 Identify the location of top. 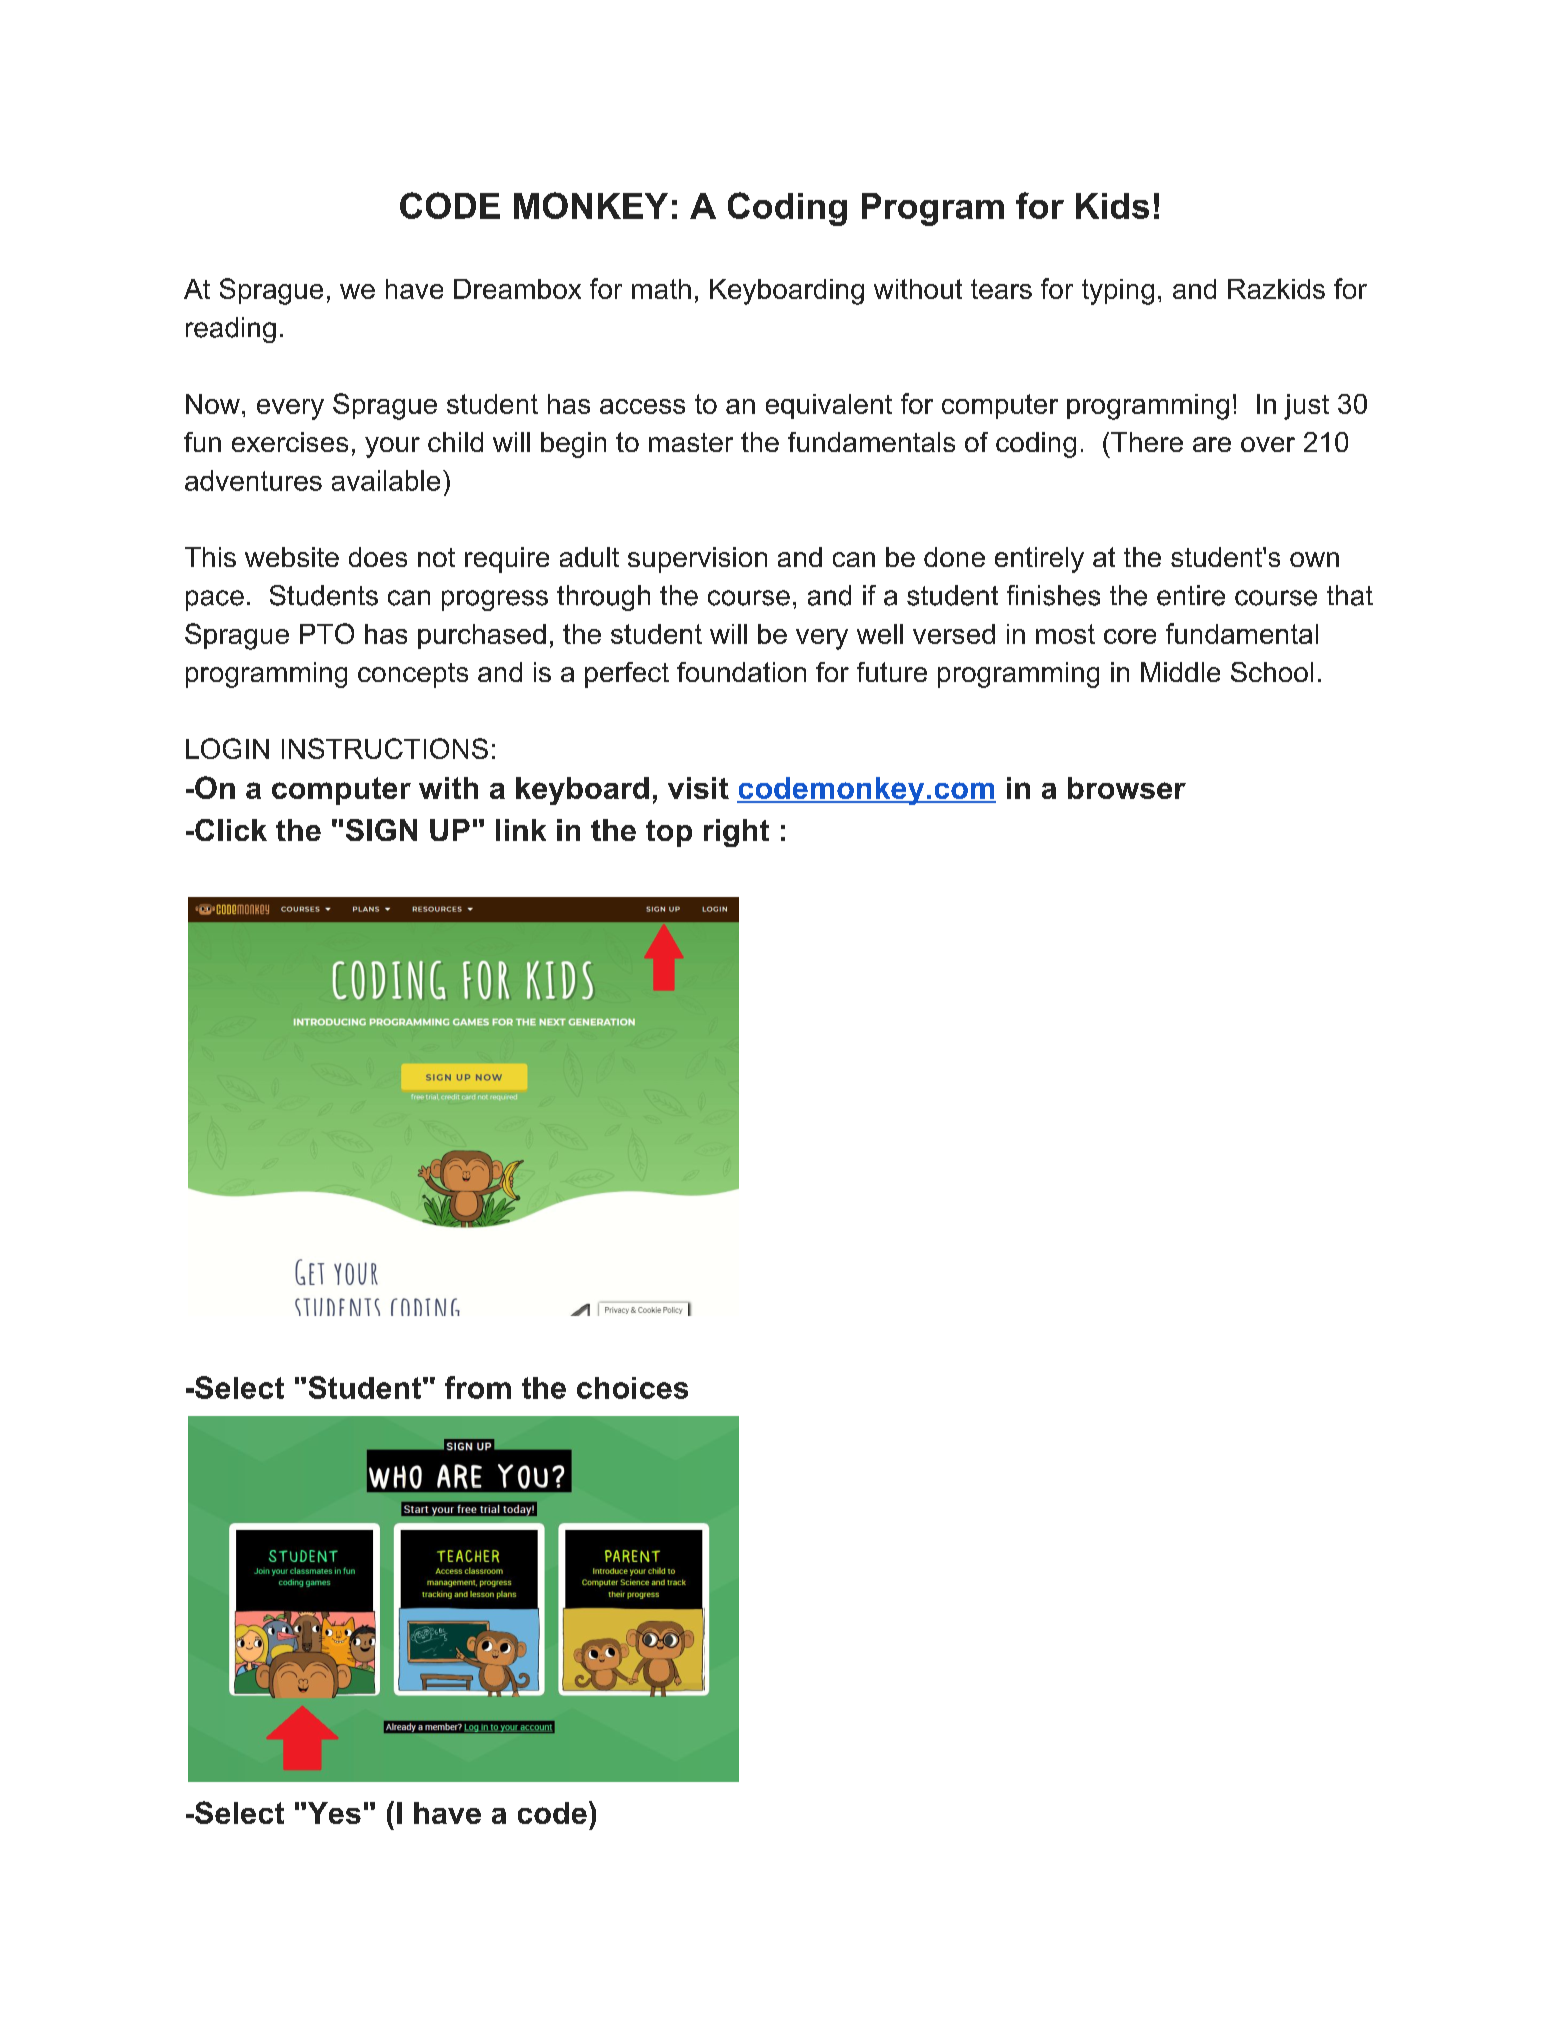
(669, 833).
